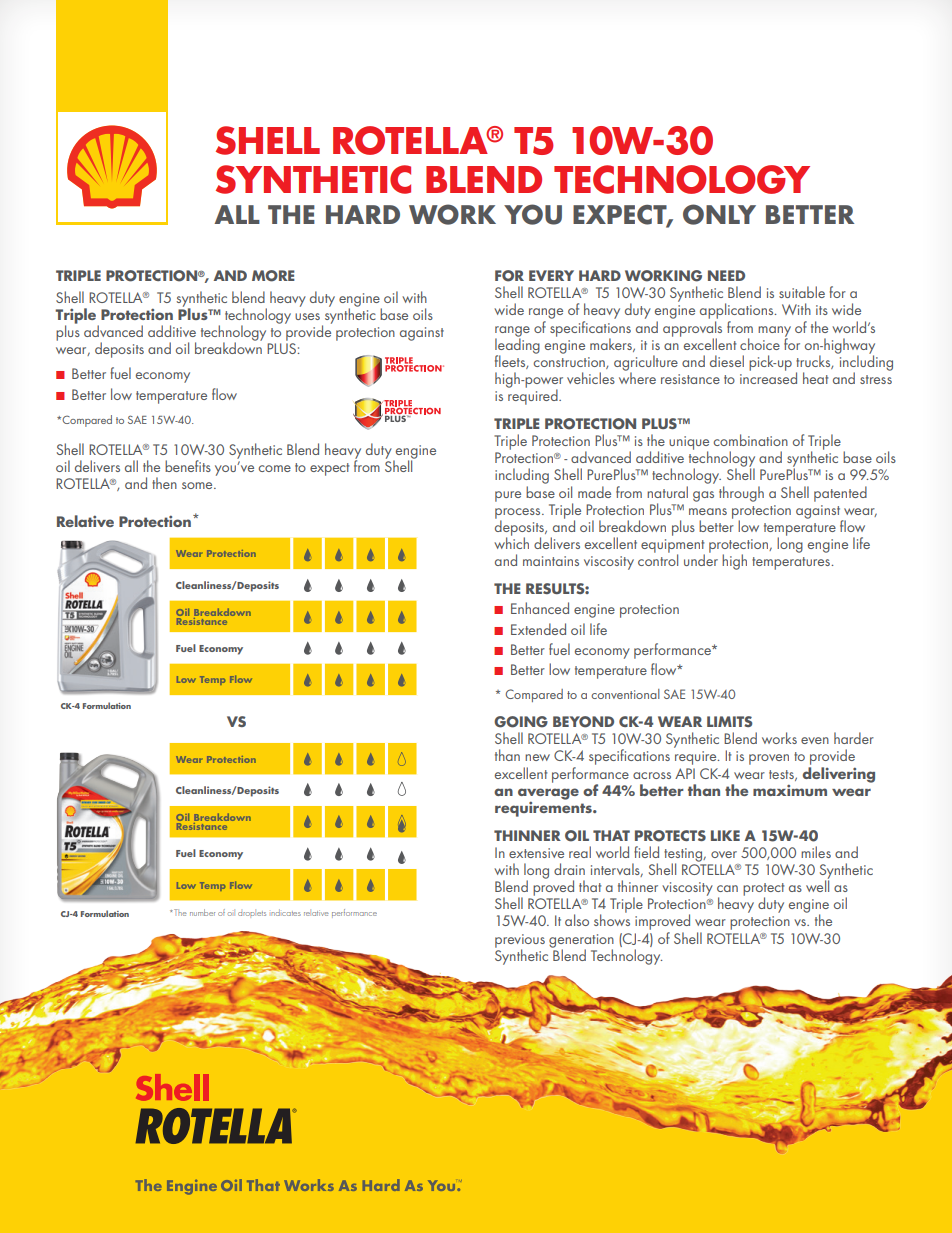  I want to click on come, so click(274, 468).
